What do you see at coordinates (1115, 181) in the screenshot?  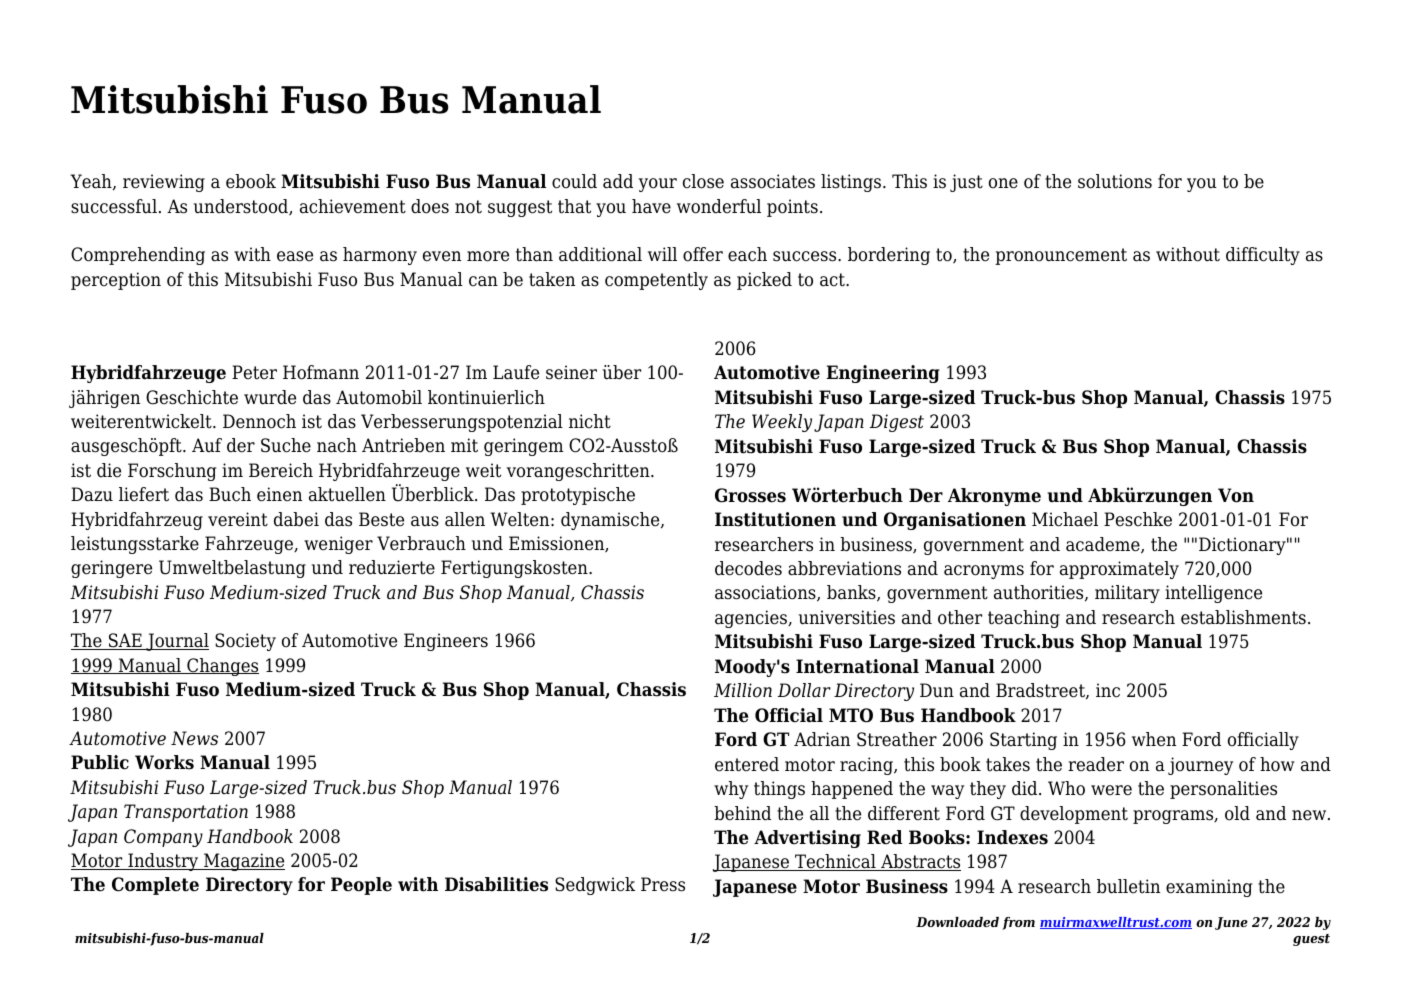 I see `solutions` at bounding box center [1115, 181].
